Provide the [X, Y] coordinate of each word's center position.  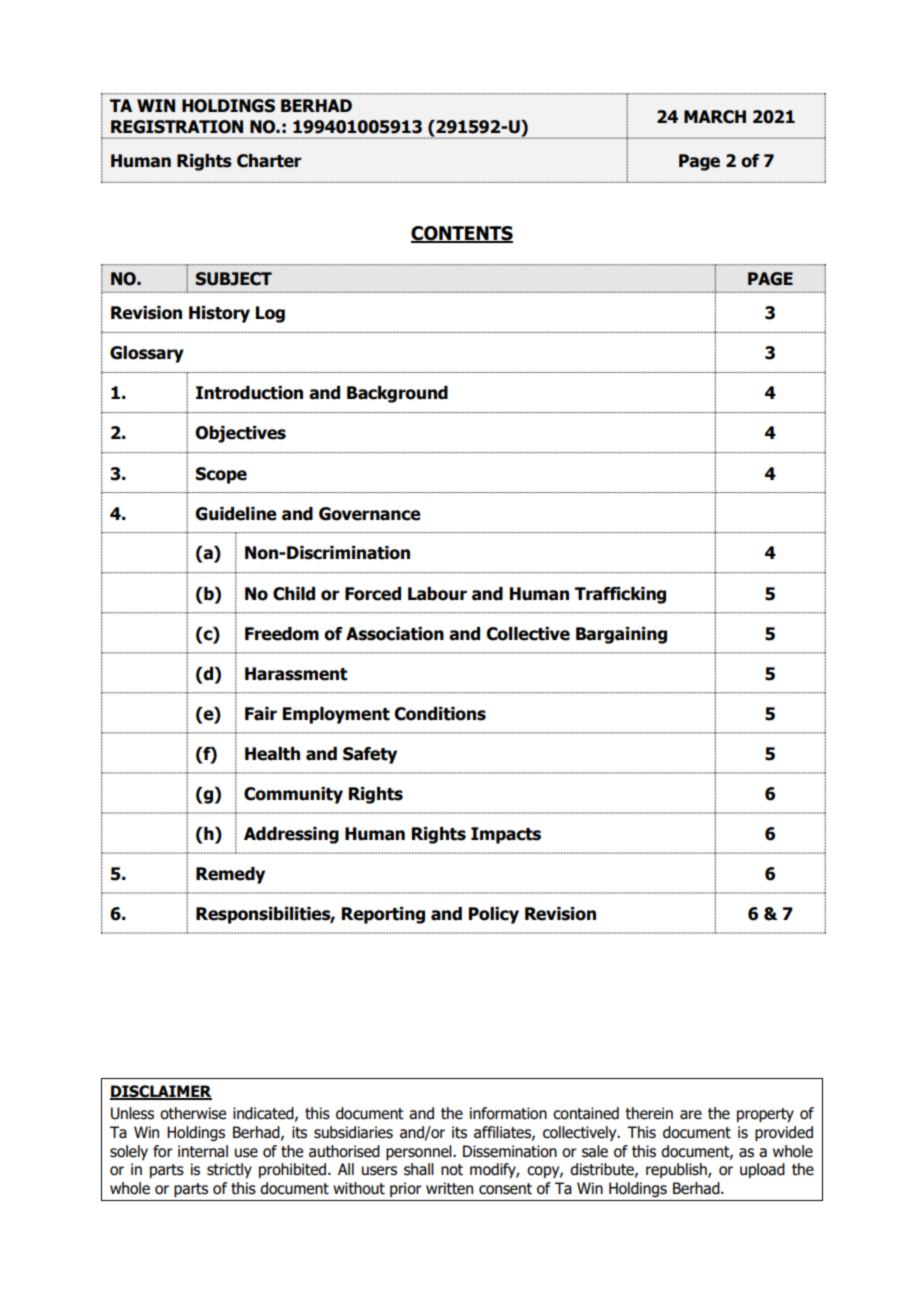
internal [203, 1151]
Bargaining [621, 635]
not [452, 1170]
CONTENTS [462, 234]
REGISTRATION [177, 127]
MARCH [715, 117]
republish [677, 1170]
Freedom [282, 634]
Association [395, 634]
